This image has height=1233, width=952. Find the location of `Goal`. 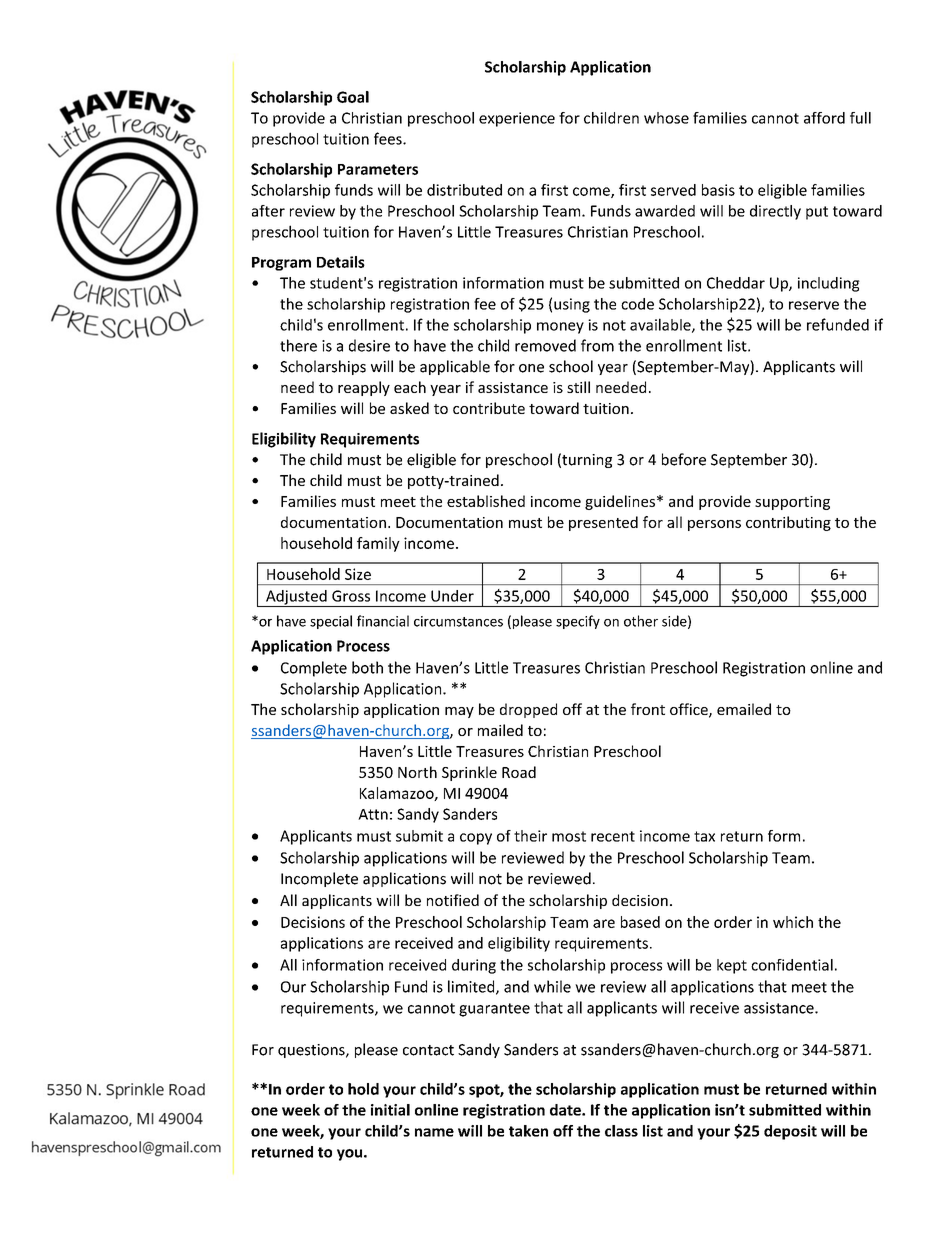

Goal is located at coordinates (353, 97).
